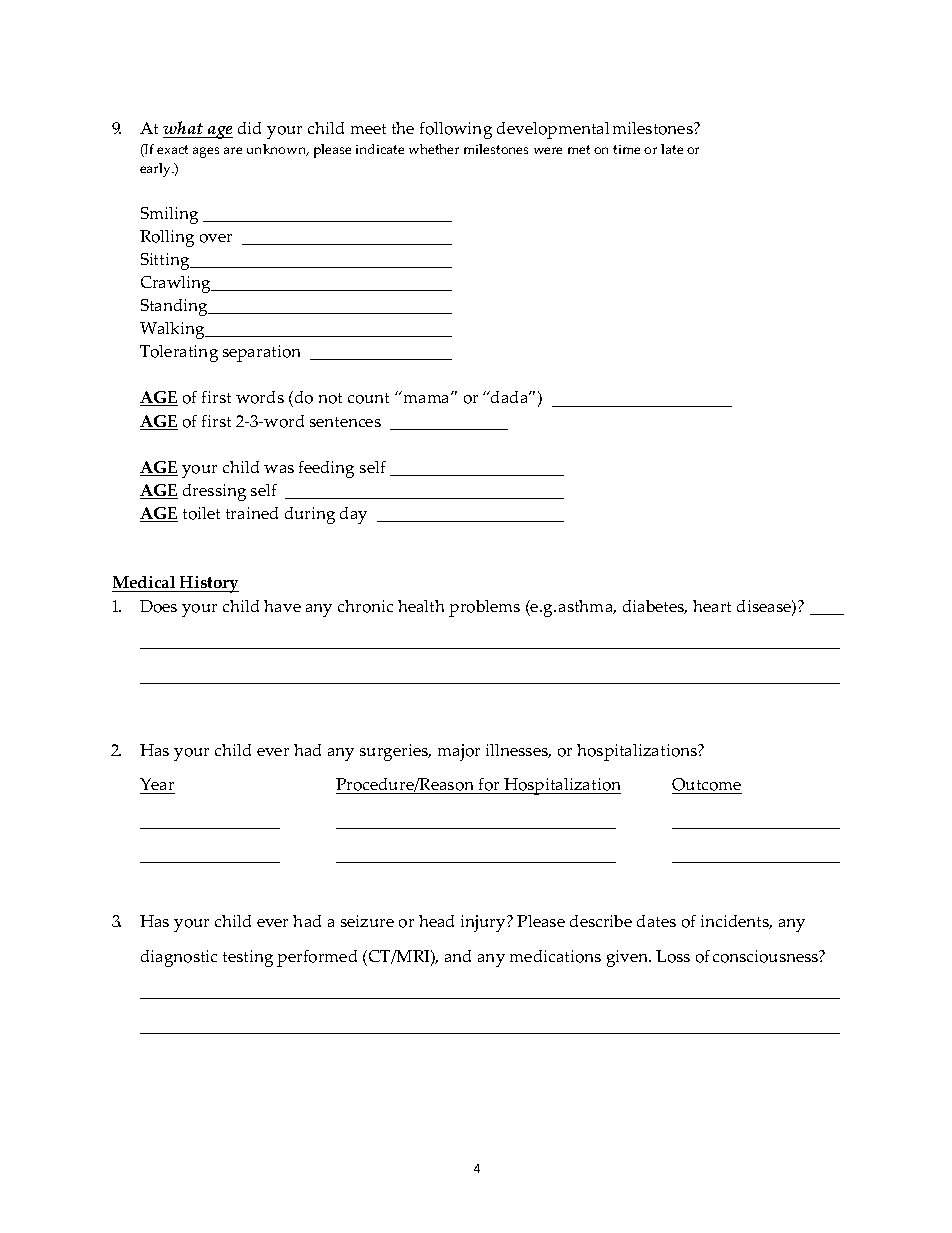 The height and width of the screenshot is (1233, 952). What do you see at coordinates (206, 152) in the screenshot?
I see `ages` at bounding box center [206, 152].
